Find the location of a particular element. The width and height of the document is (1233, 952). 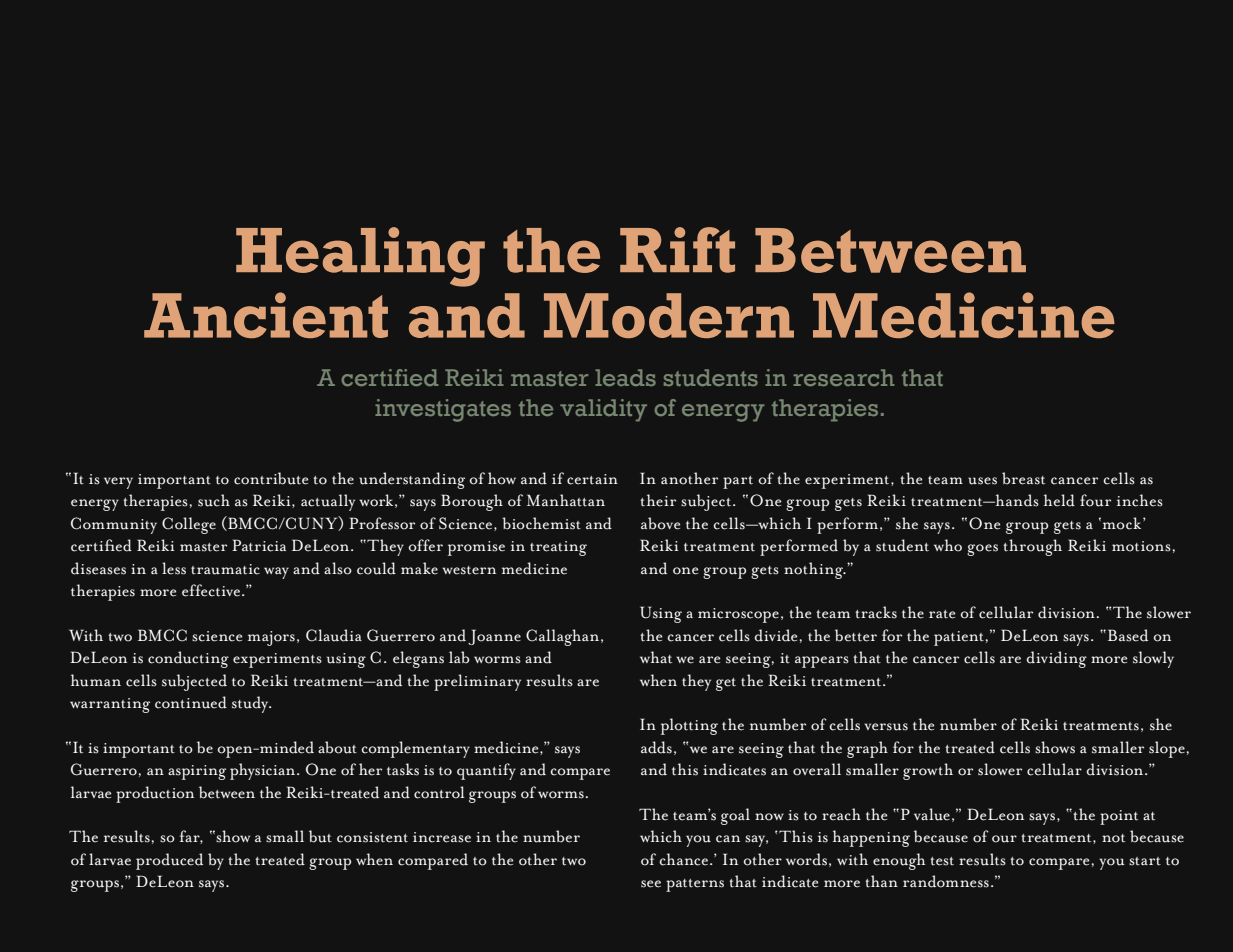

treating is located at coordinates (558, 548).
